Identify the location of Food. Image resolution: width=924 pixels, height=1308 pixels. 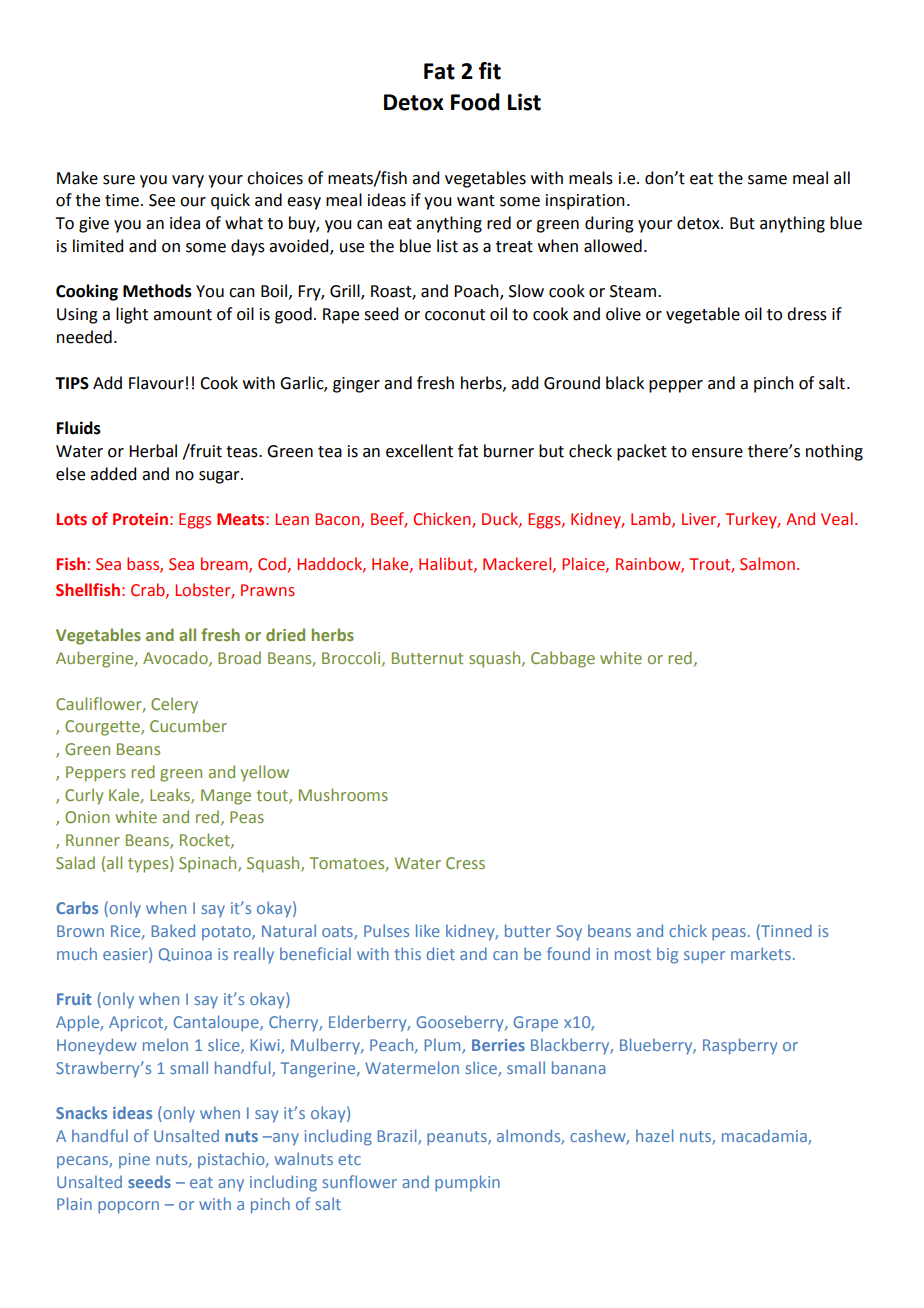
(475, 102).
